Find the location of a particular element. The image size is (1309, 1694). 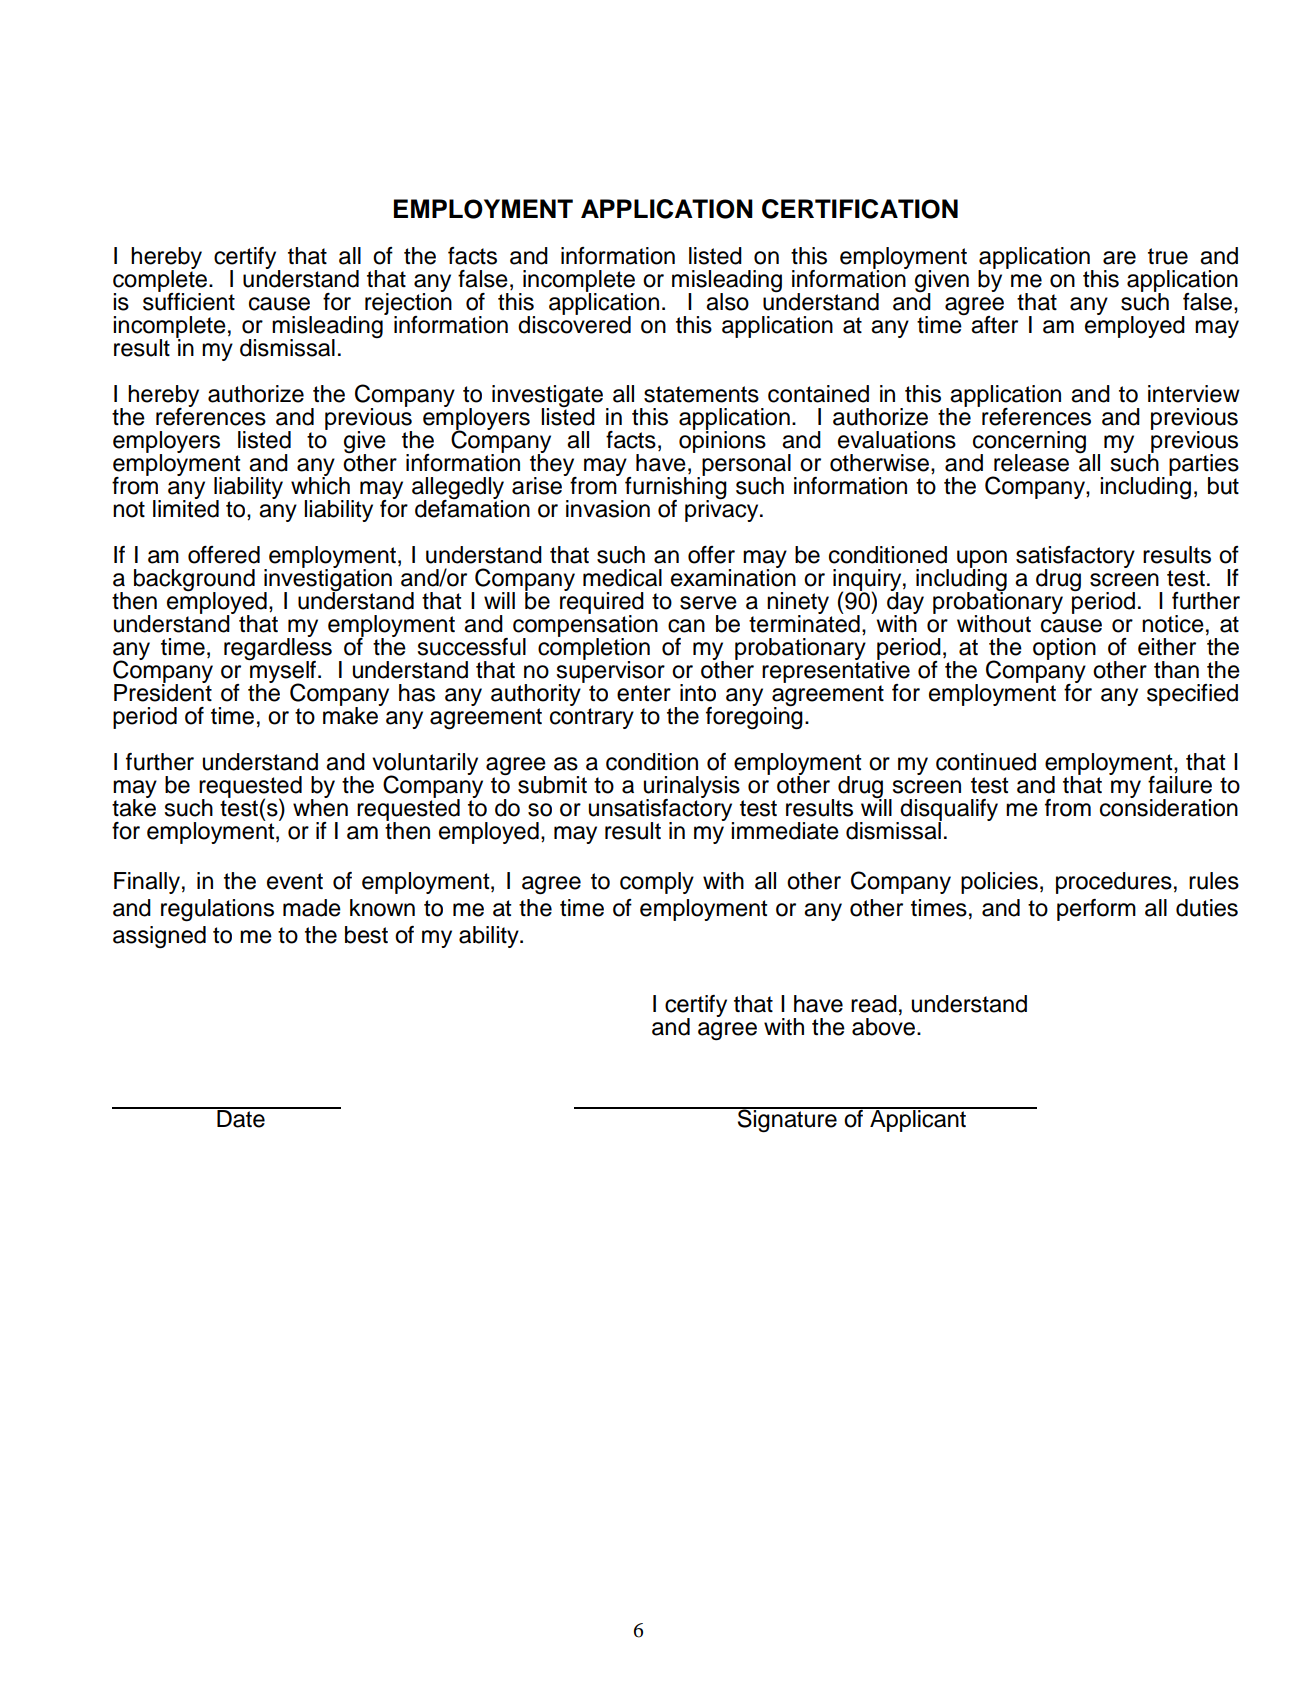

privacy is located at coordinates (723, 510).
